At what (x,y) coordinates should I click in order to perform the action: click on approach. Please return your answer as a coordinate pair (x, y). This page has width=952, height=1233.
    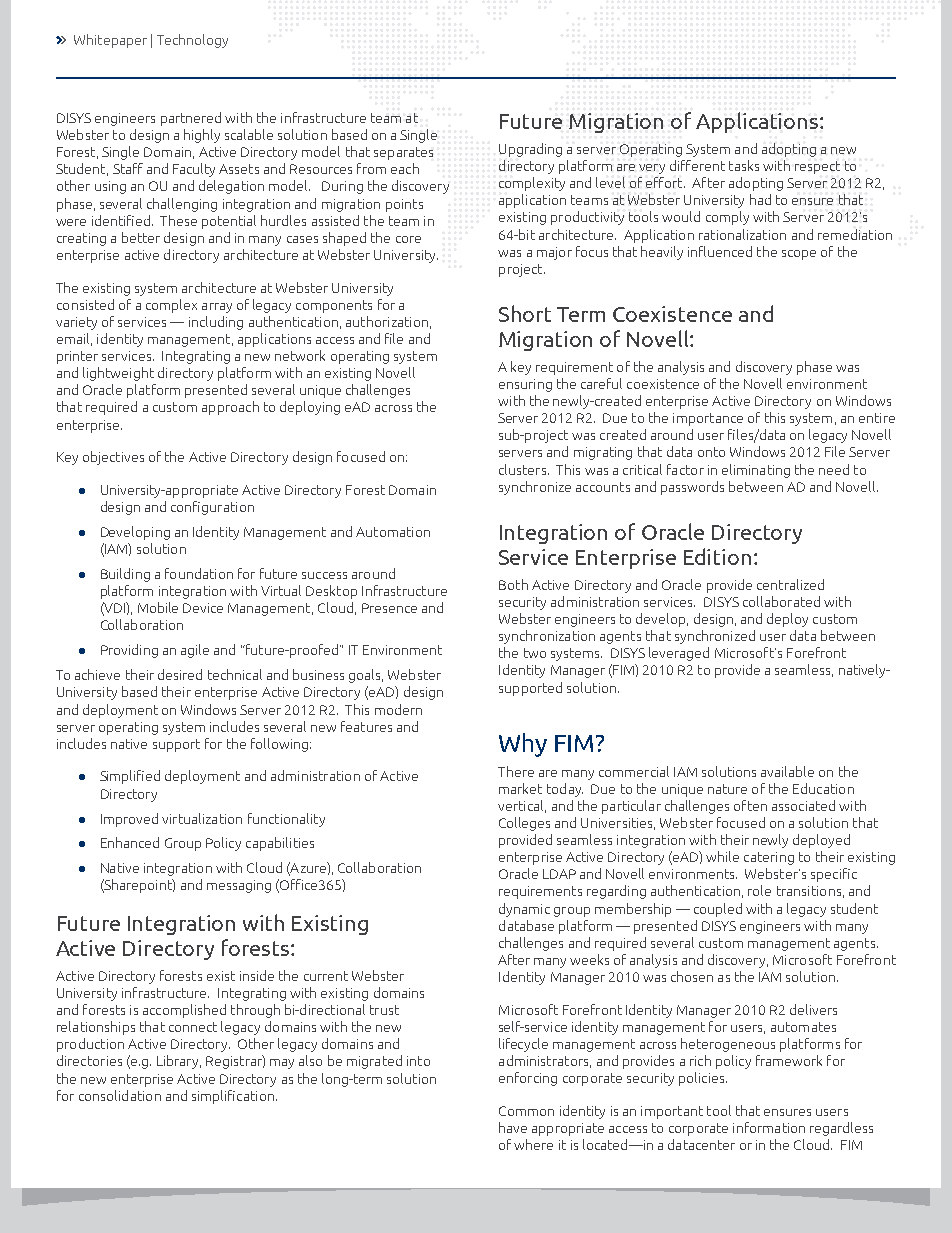
    Looking at the image, I should click on (230, 408).
